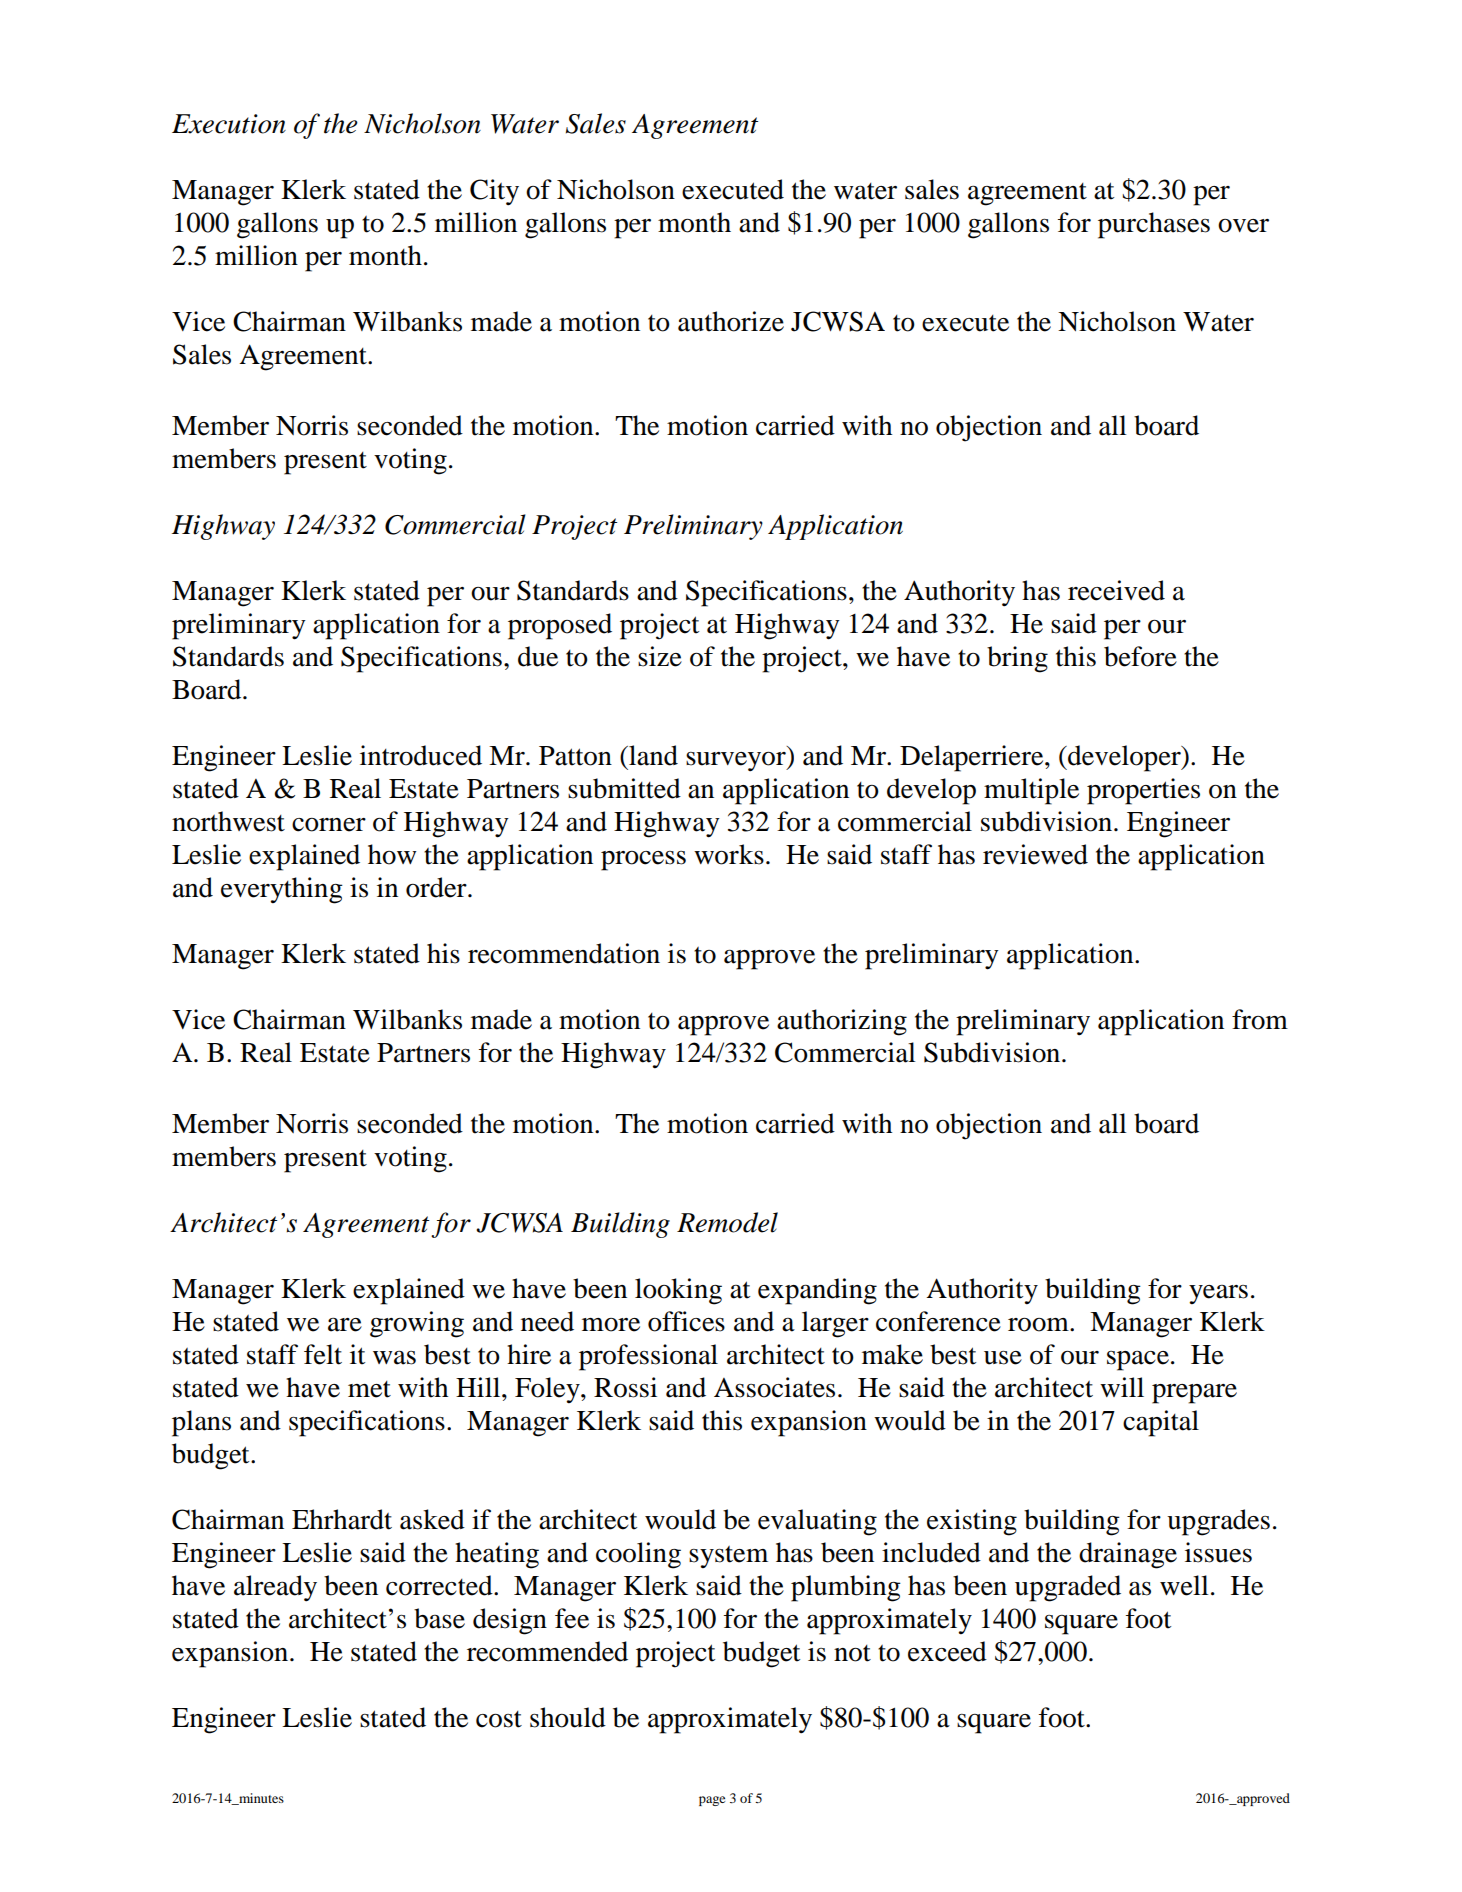 Image resolution: width=1462 pixels, height=1892 pixels. What do you see at coordinates (229, 124) in the page?
I see `Execution` at bounding box center [229, 124].
